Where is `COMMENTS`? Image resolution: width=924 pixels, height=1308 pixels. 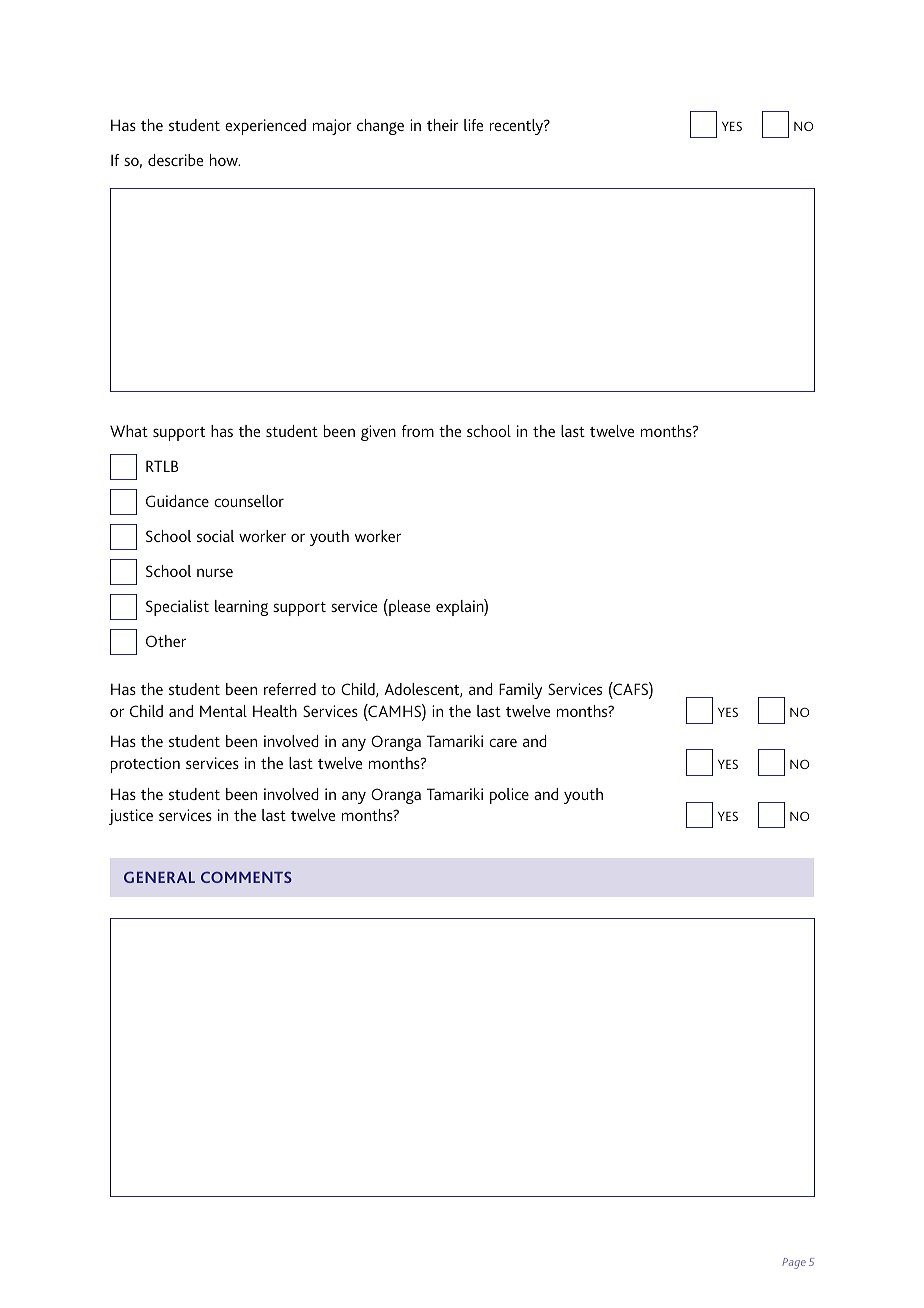
COMMENTS is located at coordinates (246, 877).
